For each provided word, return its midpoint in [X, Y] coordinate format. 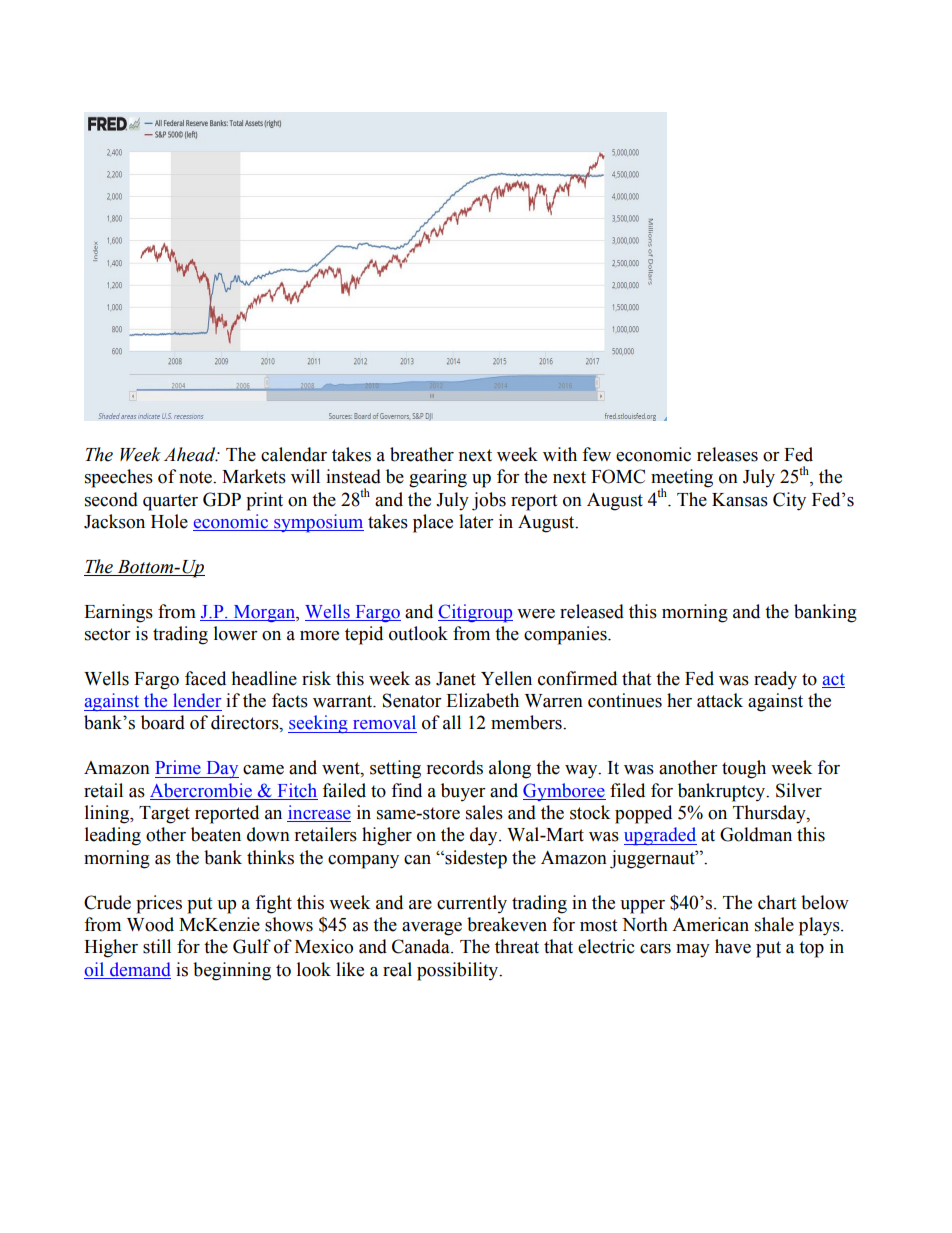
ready [775, 680]
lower [236, 633]
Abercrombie [201, 790]
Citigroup [475, 613]
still [157, 946]
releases [727, 454]
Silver [799, 790]
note [196, 477]
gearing [438, 478]
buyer [463, 792]
